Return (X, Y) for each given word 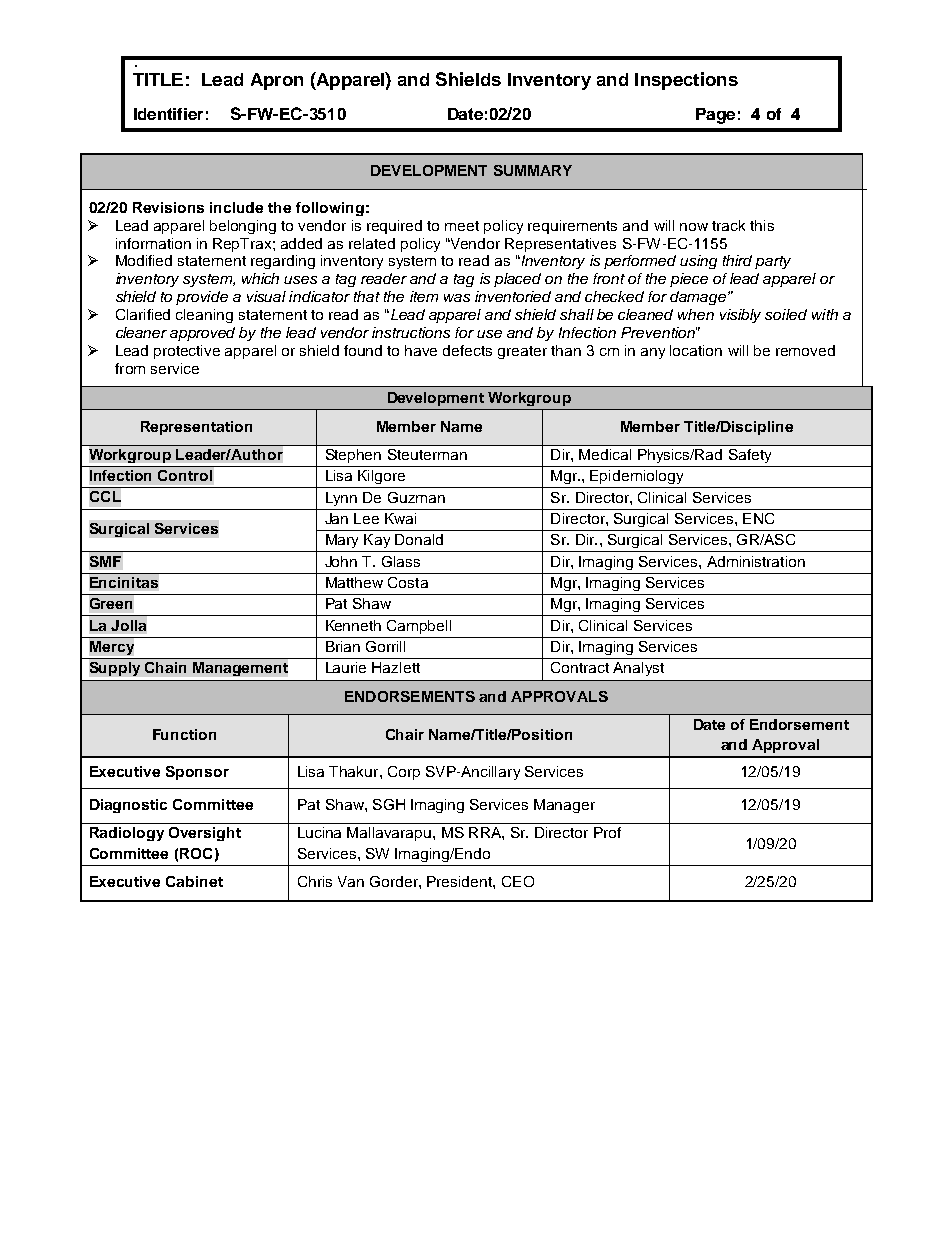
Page (715, 116)
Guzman (416, 497)
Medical (605, 454)
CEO (518, 881)
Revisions (168, 207)
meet (462, 226)
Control (185, 475)
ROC (196, 853)
